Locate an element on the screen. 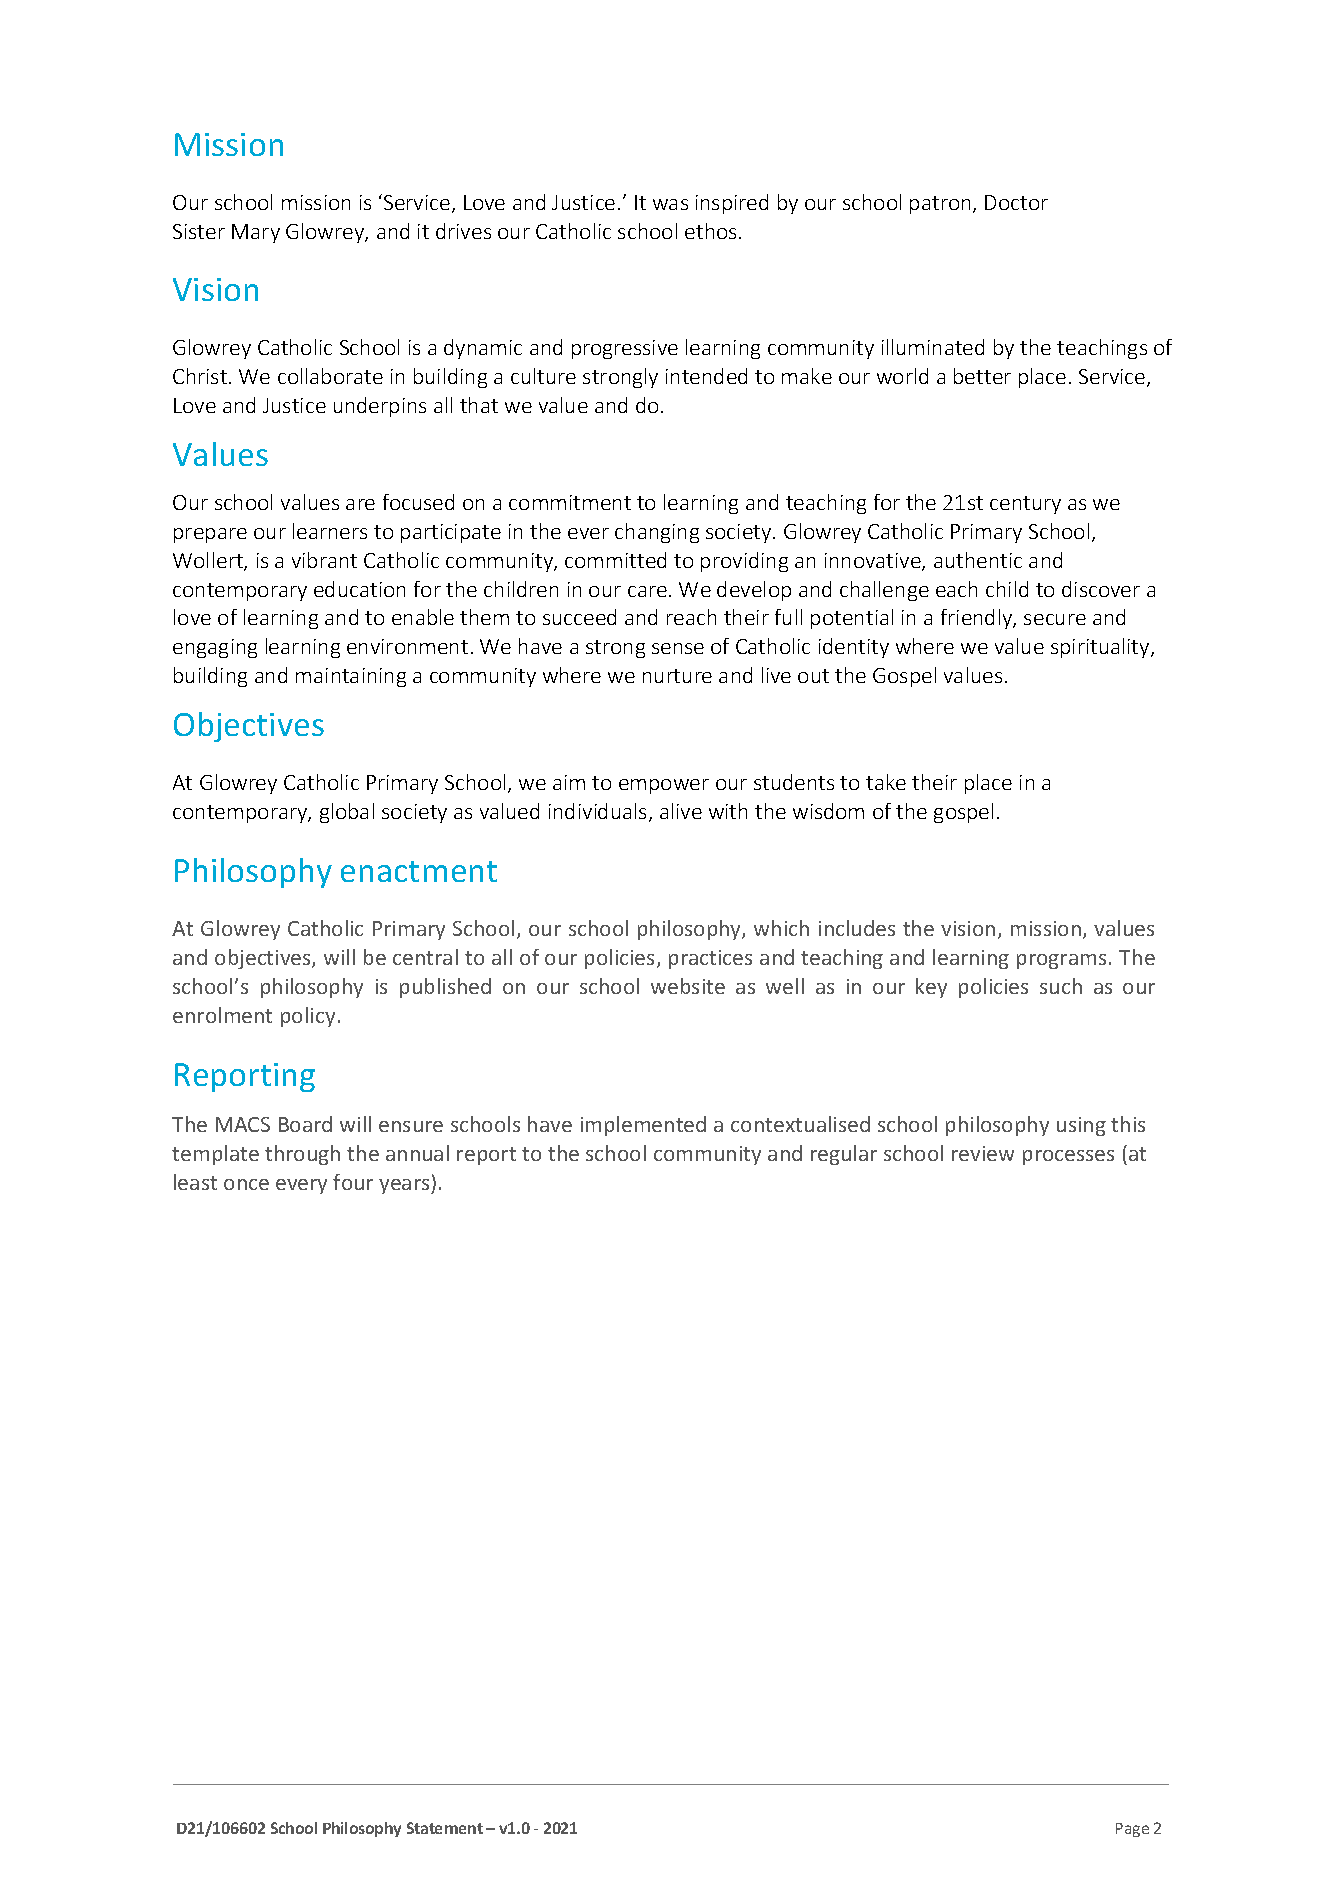 This screenshot has width=1340, height=1896. processes is located at coordinates (1068, 1157).
